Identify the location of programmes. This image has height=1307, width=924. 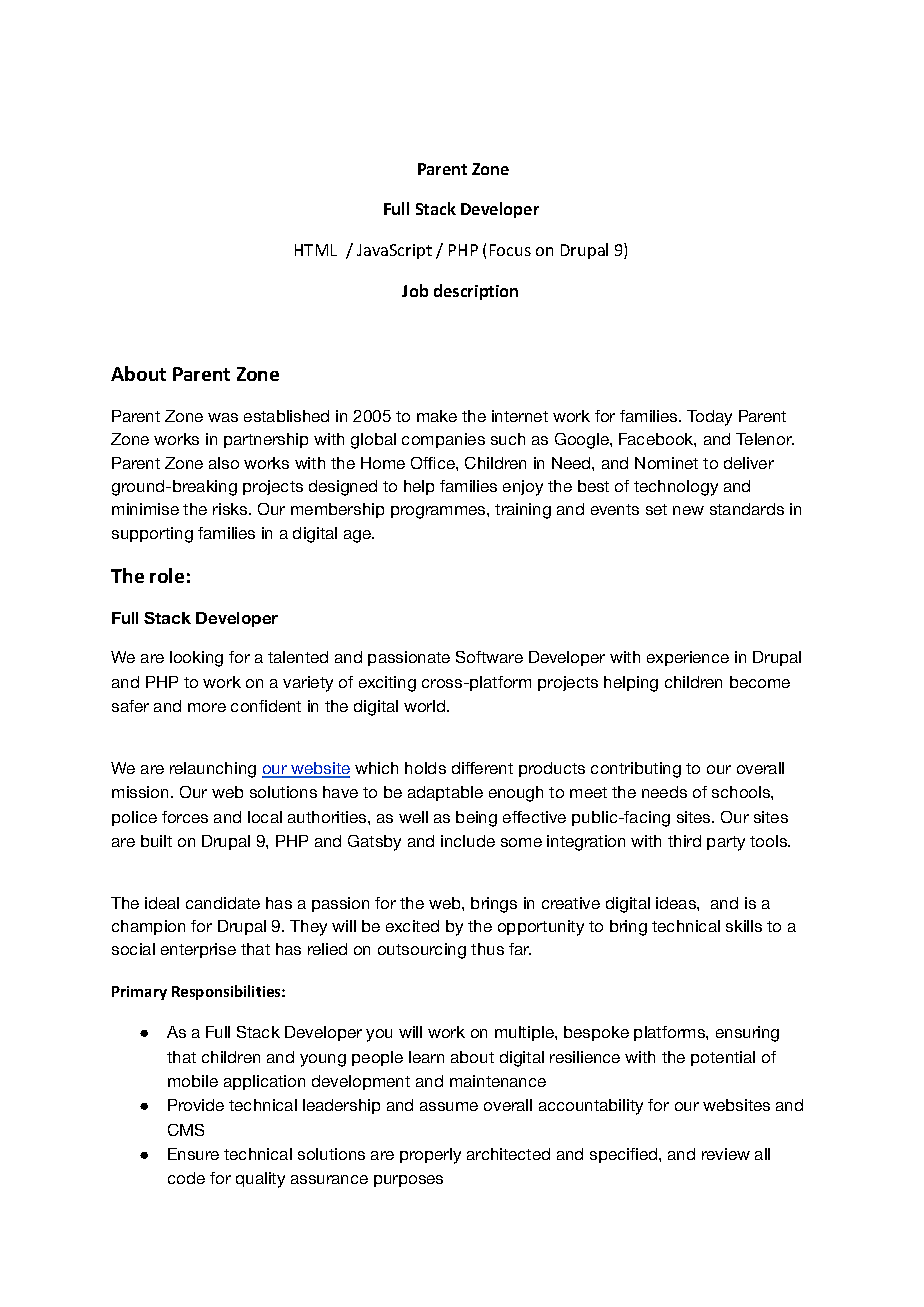
(439, 512).
